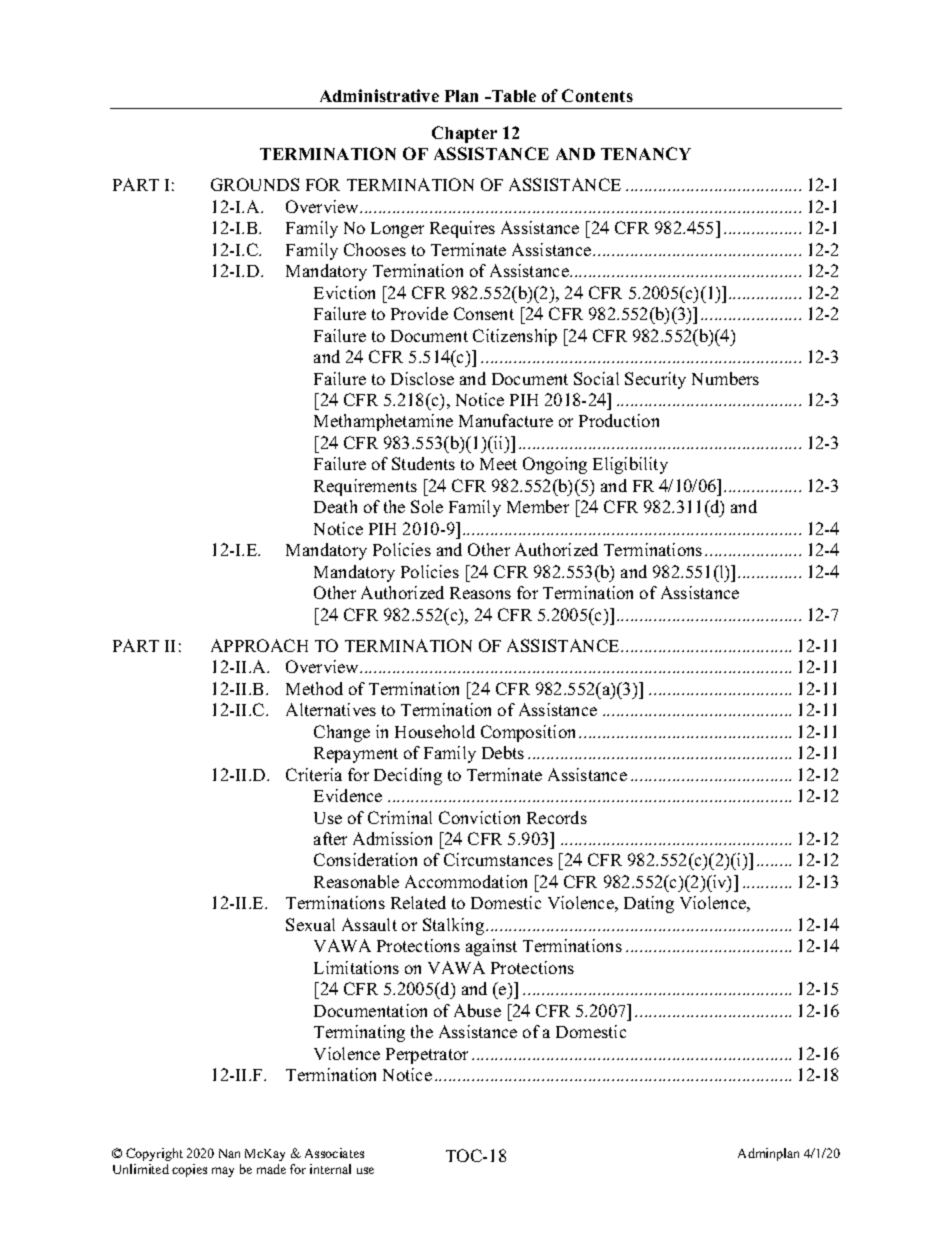  Describe the element at coordinates (255, 184) in the screenshot. I see `GROUNDS` at that location.
